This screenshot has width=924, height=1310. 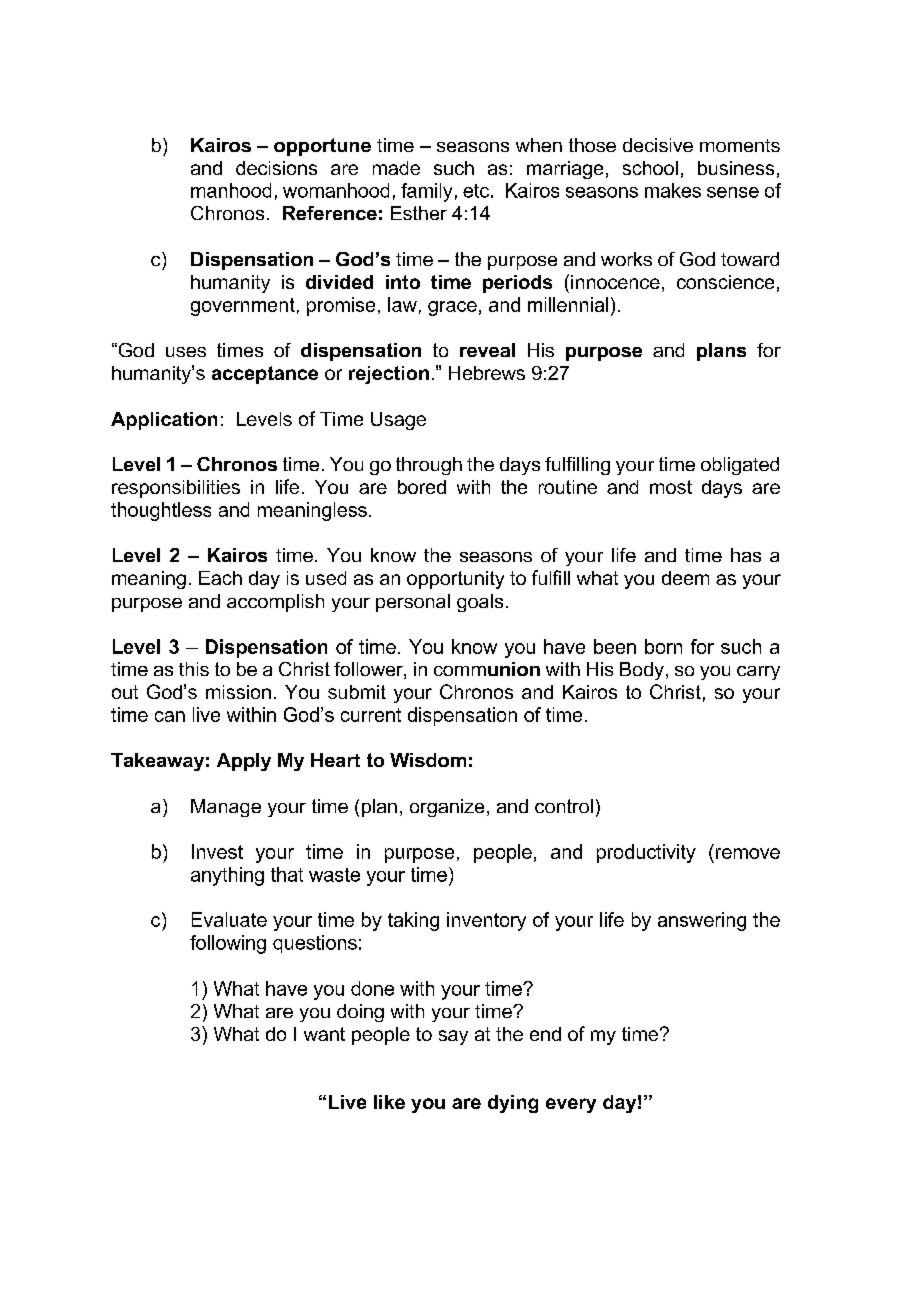 I want to click on makes, so click(x=673, y=190).
